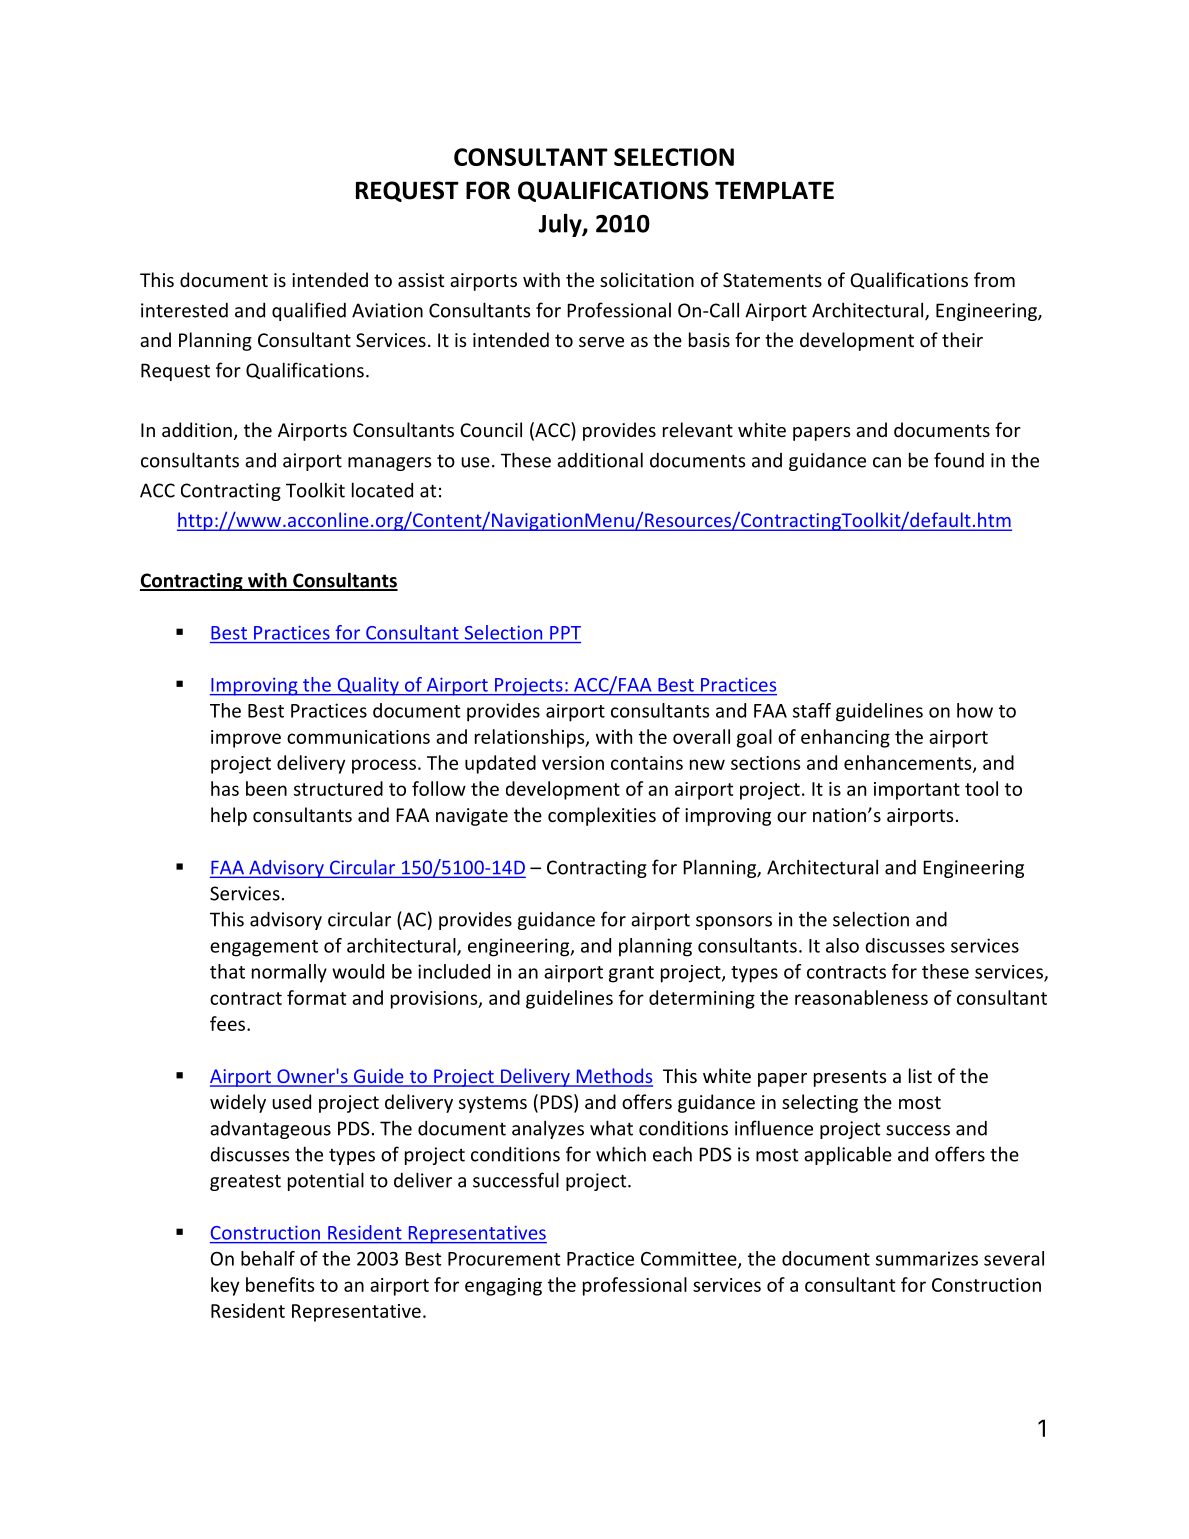 This screenshot has height=1539, width=1189. Describe the element at coordinates (309, 311) in the screenshot. I see `qualified` at that location.
